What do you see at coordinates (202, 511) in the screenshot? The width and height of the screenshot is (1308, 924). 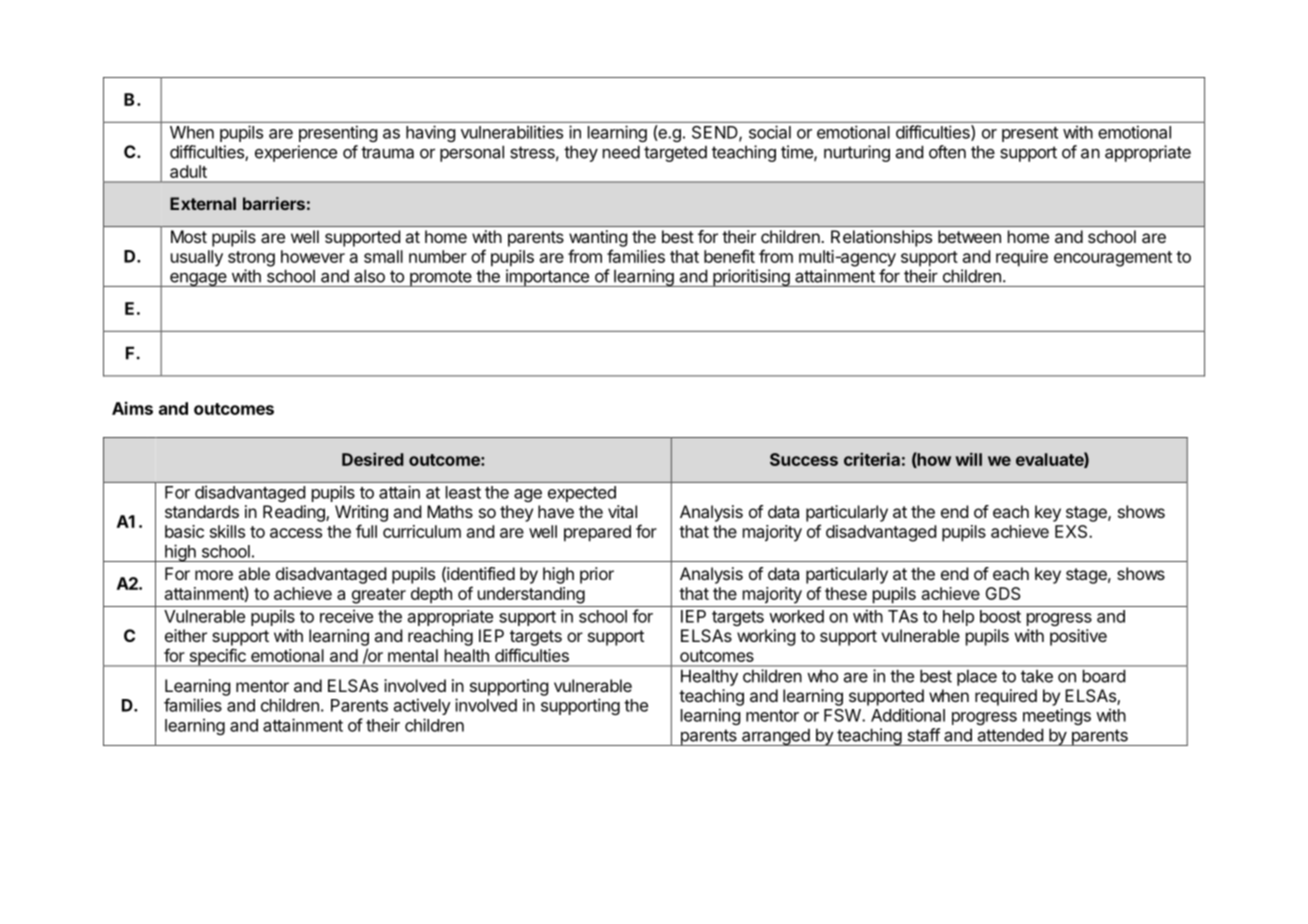 I see `standards` at bounding box center [202, 511].
